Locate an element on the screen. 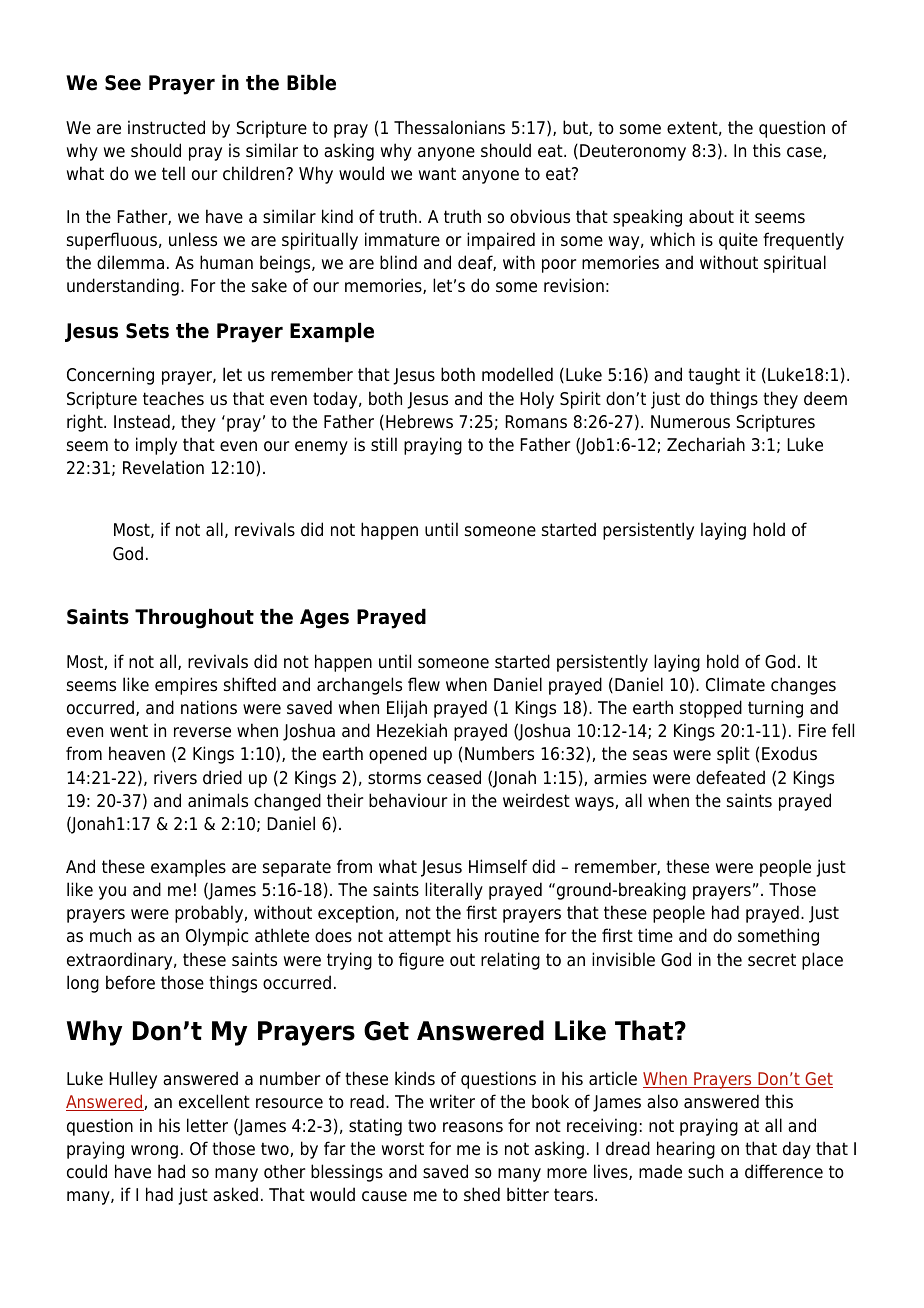  defeated is located at coordinates (730, 777).
